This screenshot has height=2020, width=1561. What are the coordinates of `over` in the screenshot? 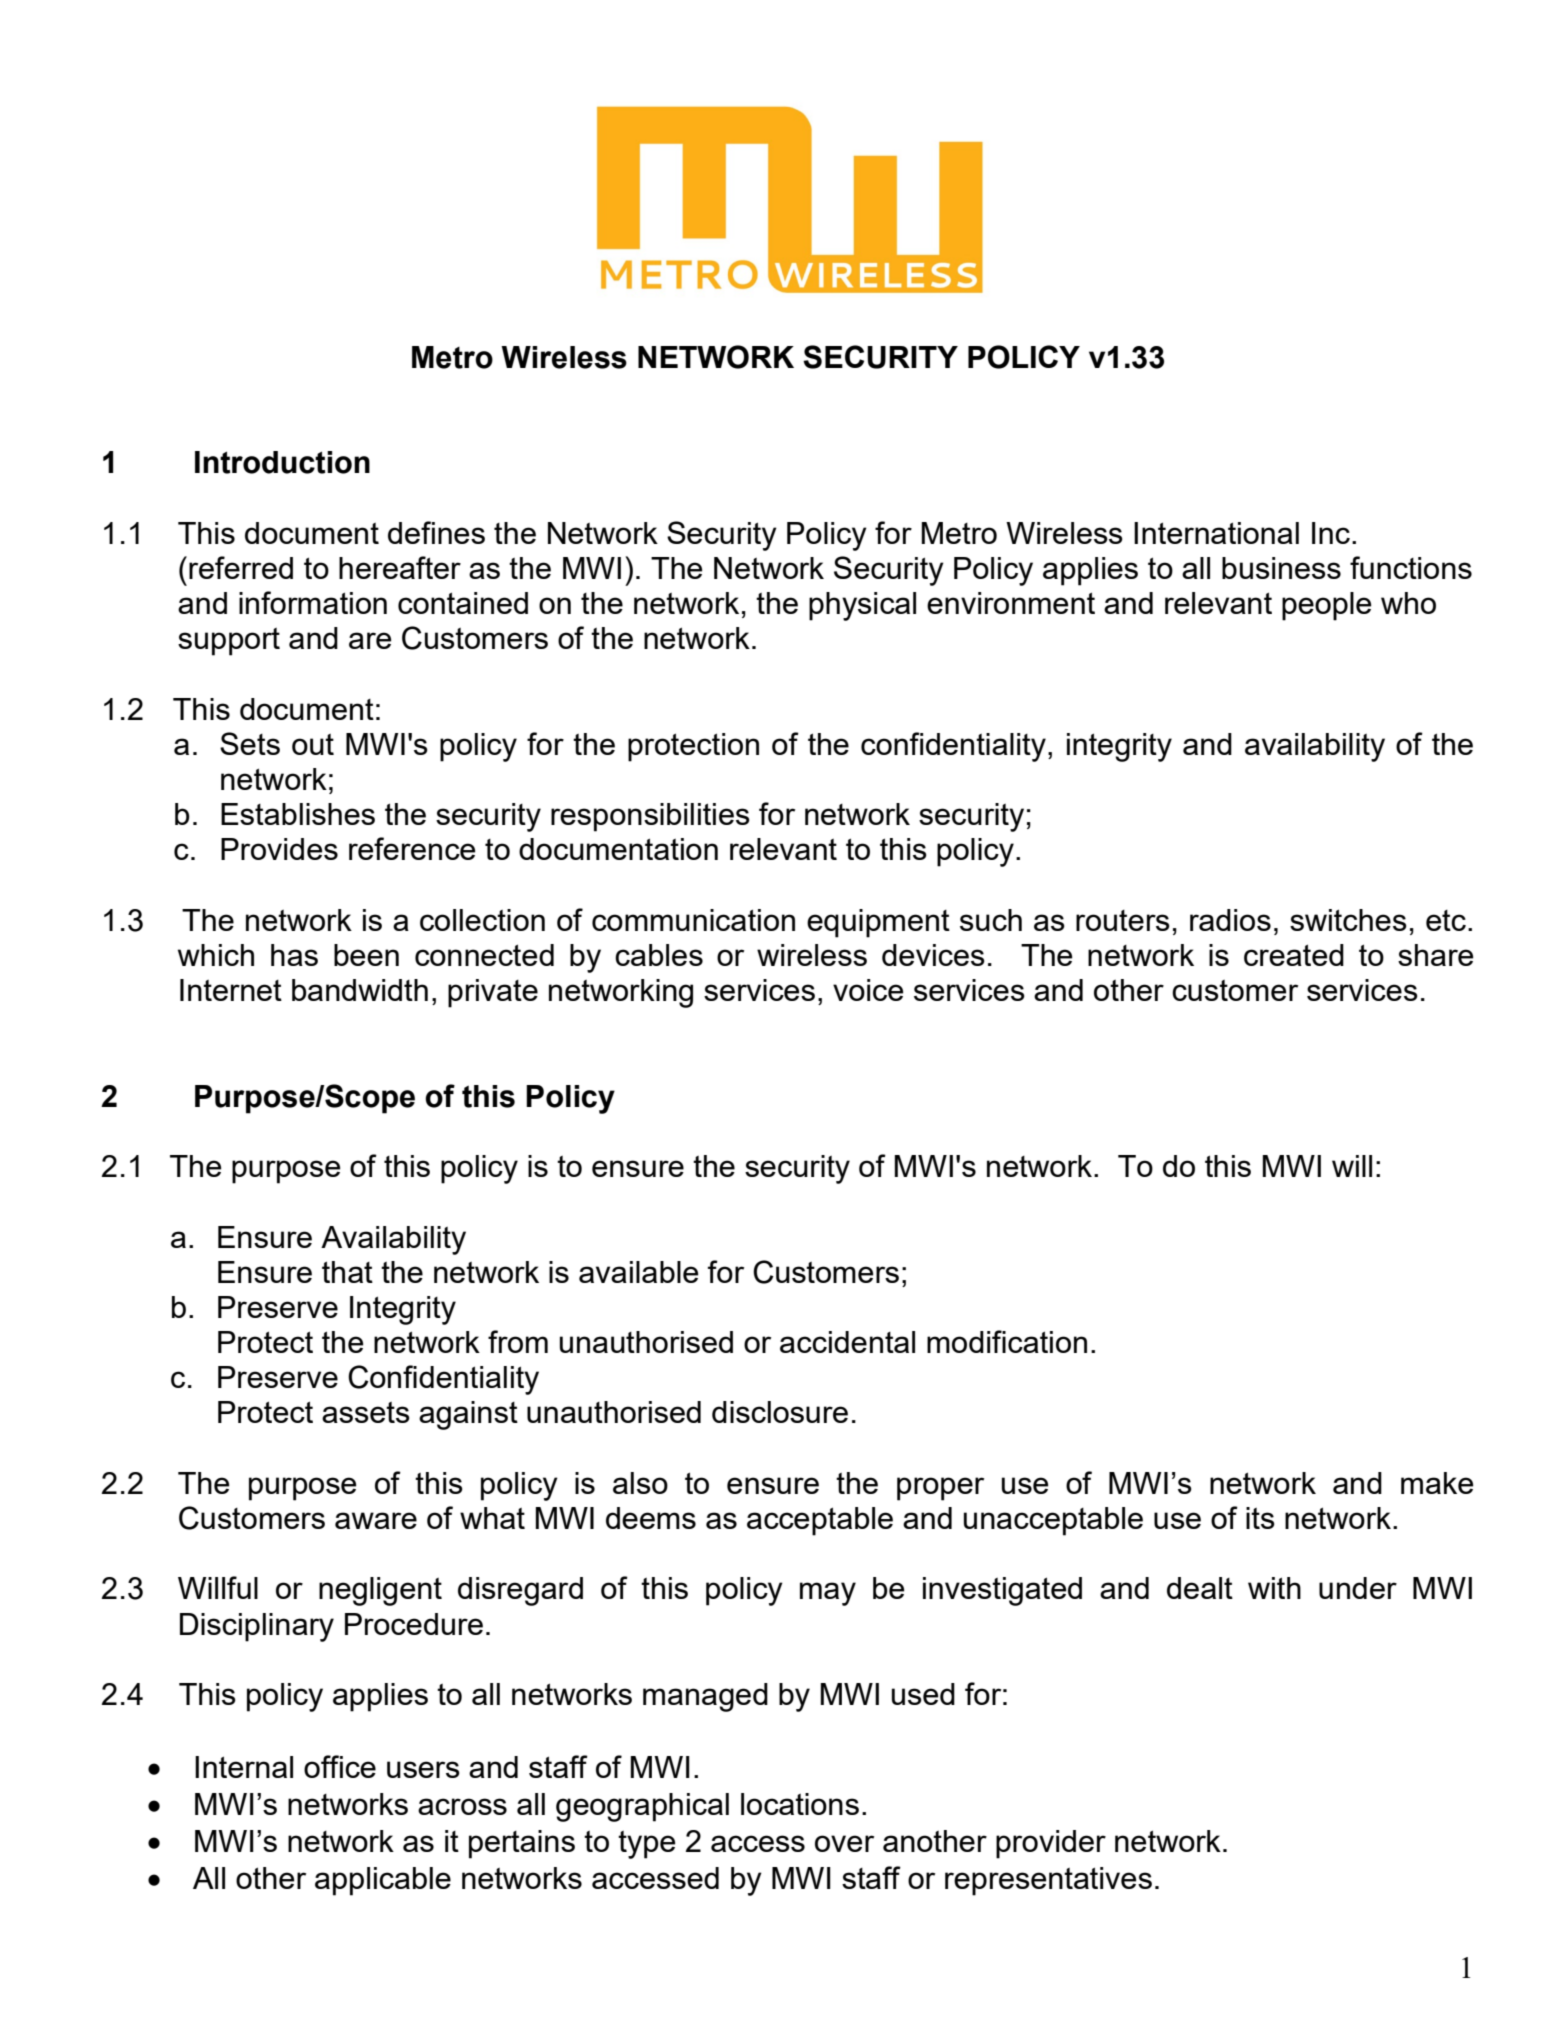 It's located at (844, 1843).
